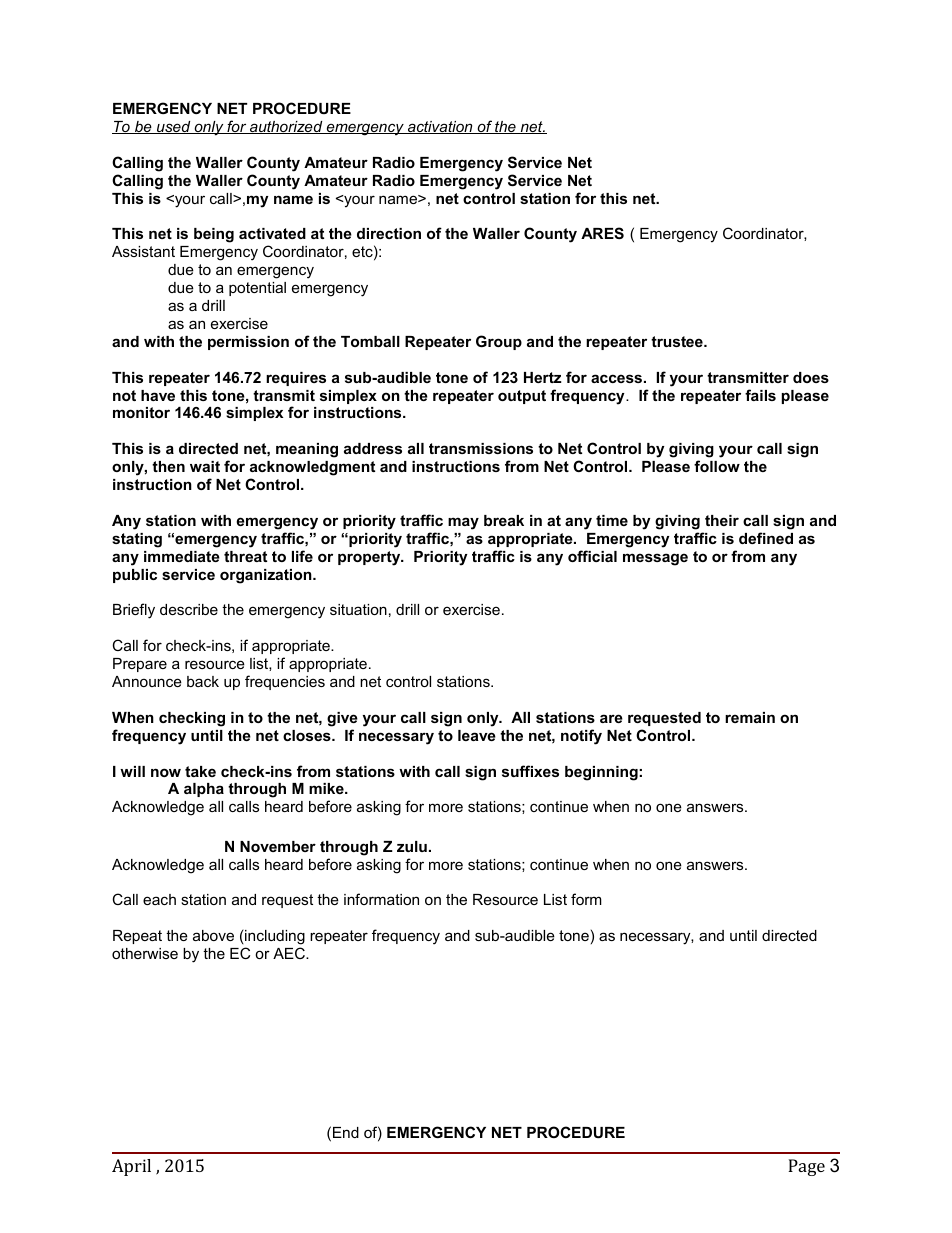  What do you see at coordinates (204, 790) in the document?
I see `alpha` at bounding box center [204, 790].
